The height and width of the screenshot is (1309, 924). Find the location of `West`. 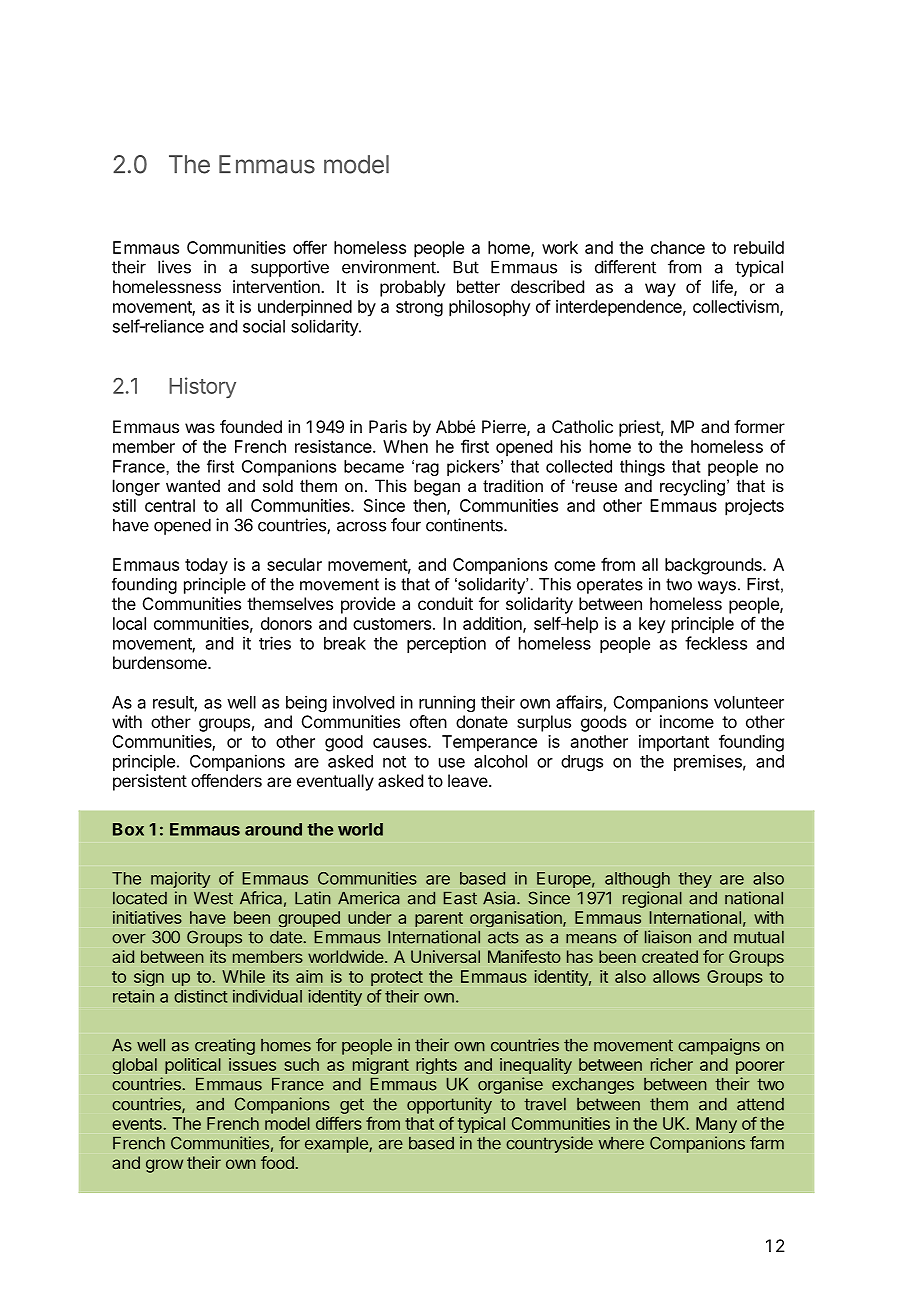

West is located at coordinates (213, 898).
